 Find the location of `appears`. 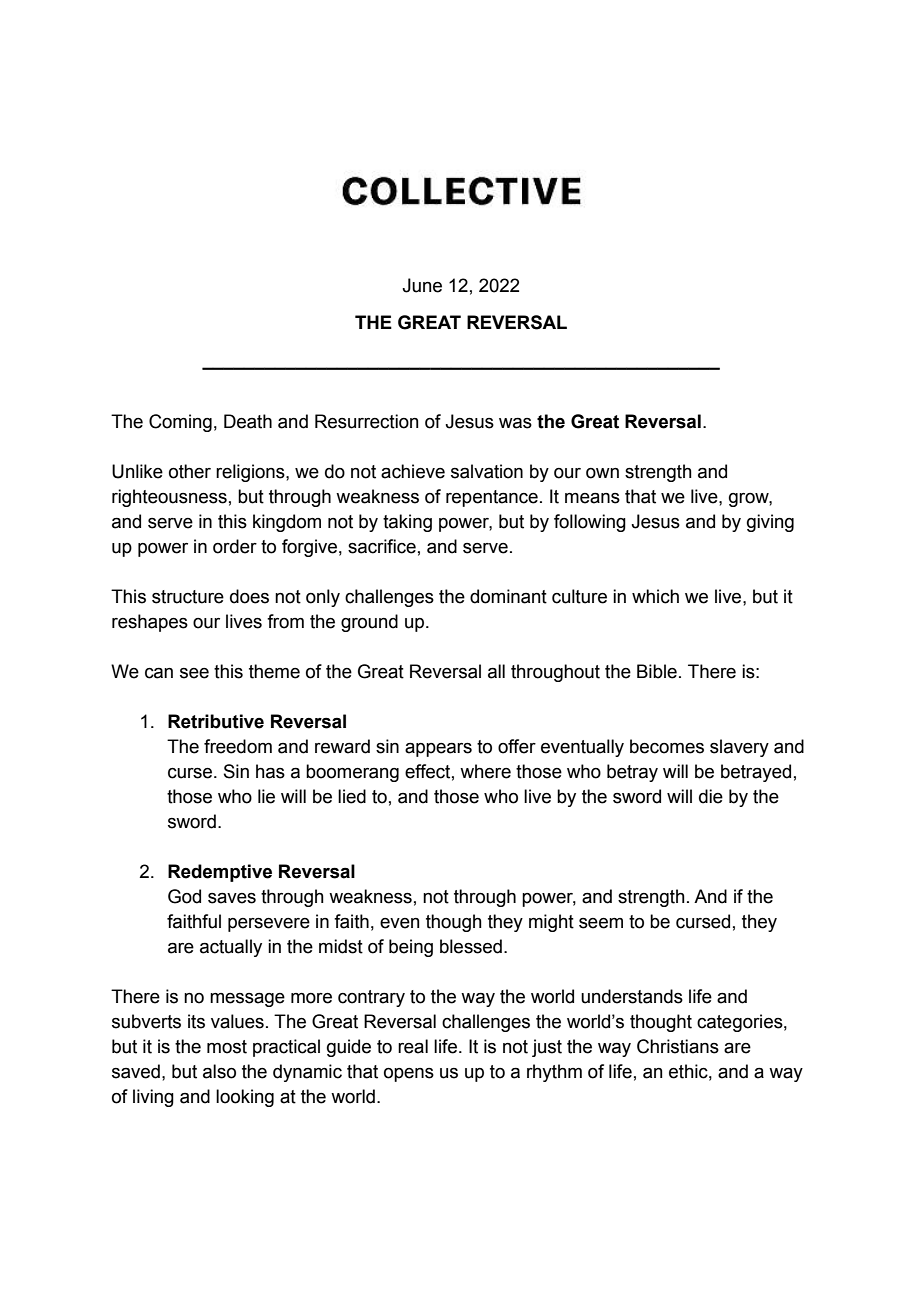

appears is located at coordinates (438, 750).
